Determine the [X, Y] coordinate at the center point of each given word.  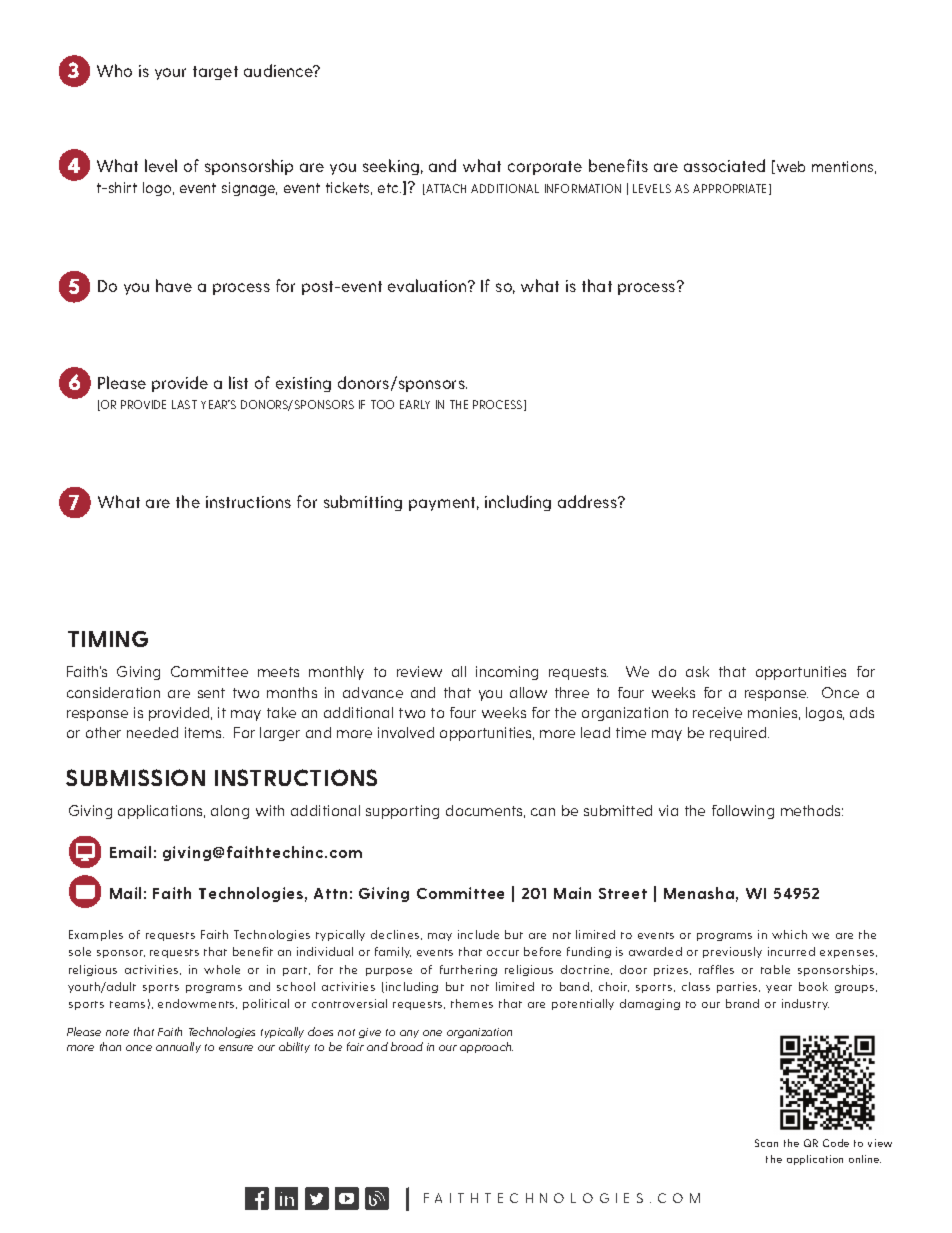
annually [178, 1047]
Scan [766, 1143]
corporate [545, 168]
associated [724, 165]
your [170, 74]
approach [486, 1047]
